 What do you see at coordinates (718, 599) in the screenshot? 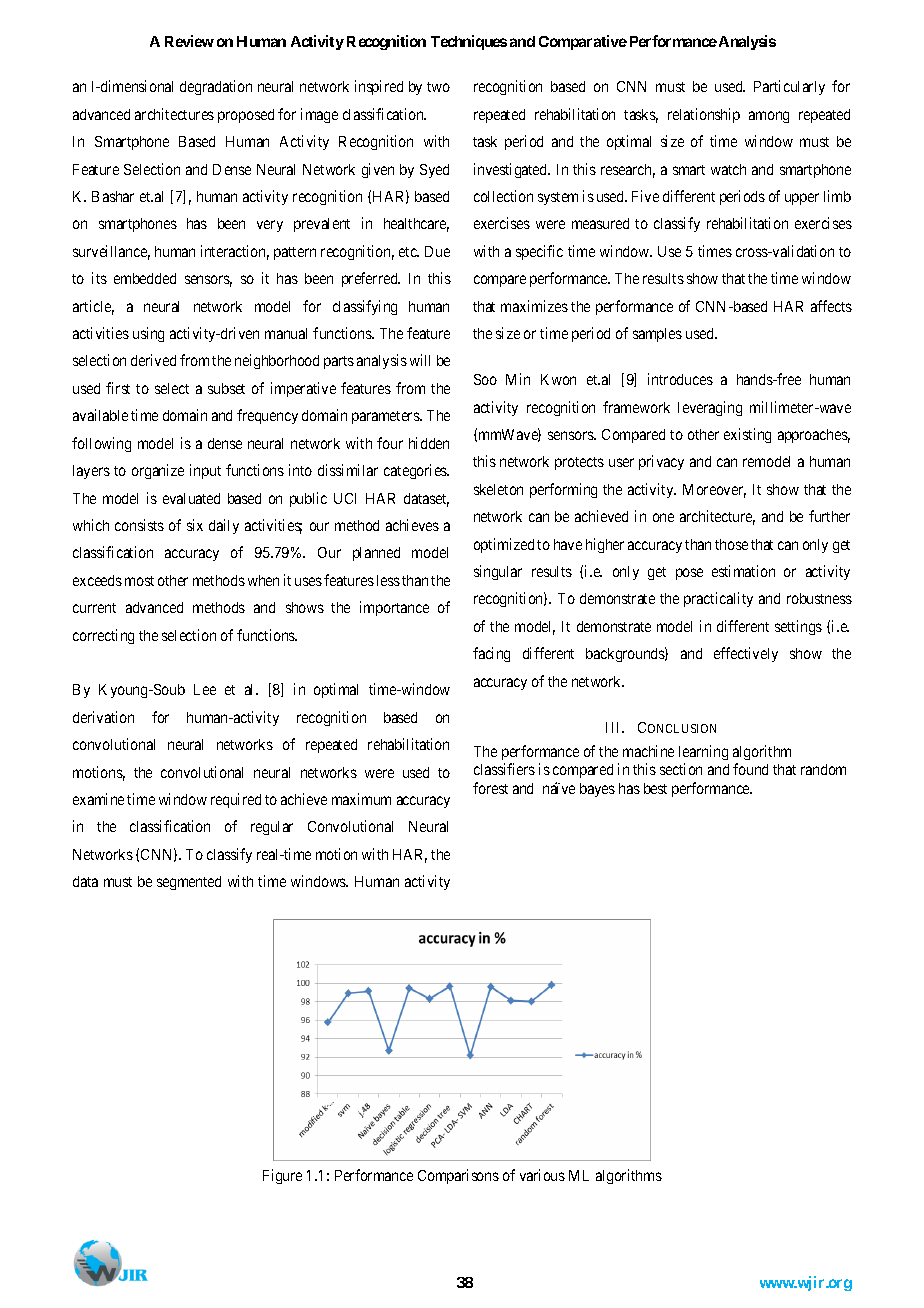
I see `practicality` at bounding box center [718, 599].
